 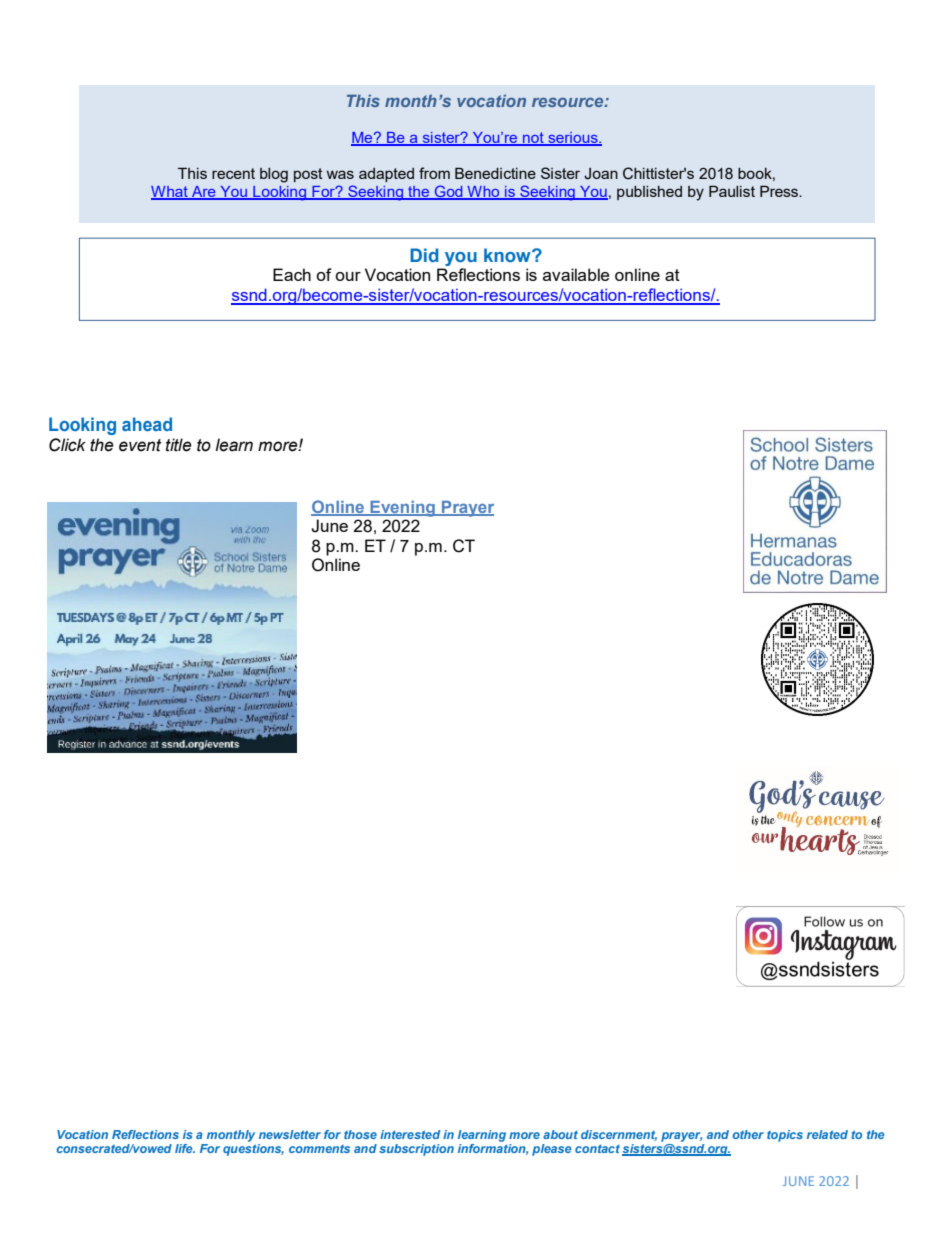 I want to click on Evening, so click(x=402, y=509).
